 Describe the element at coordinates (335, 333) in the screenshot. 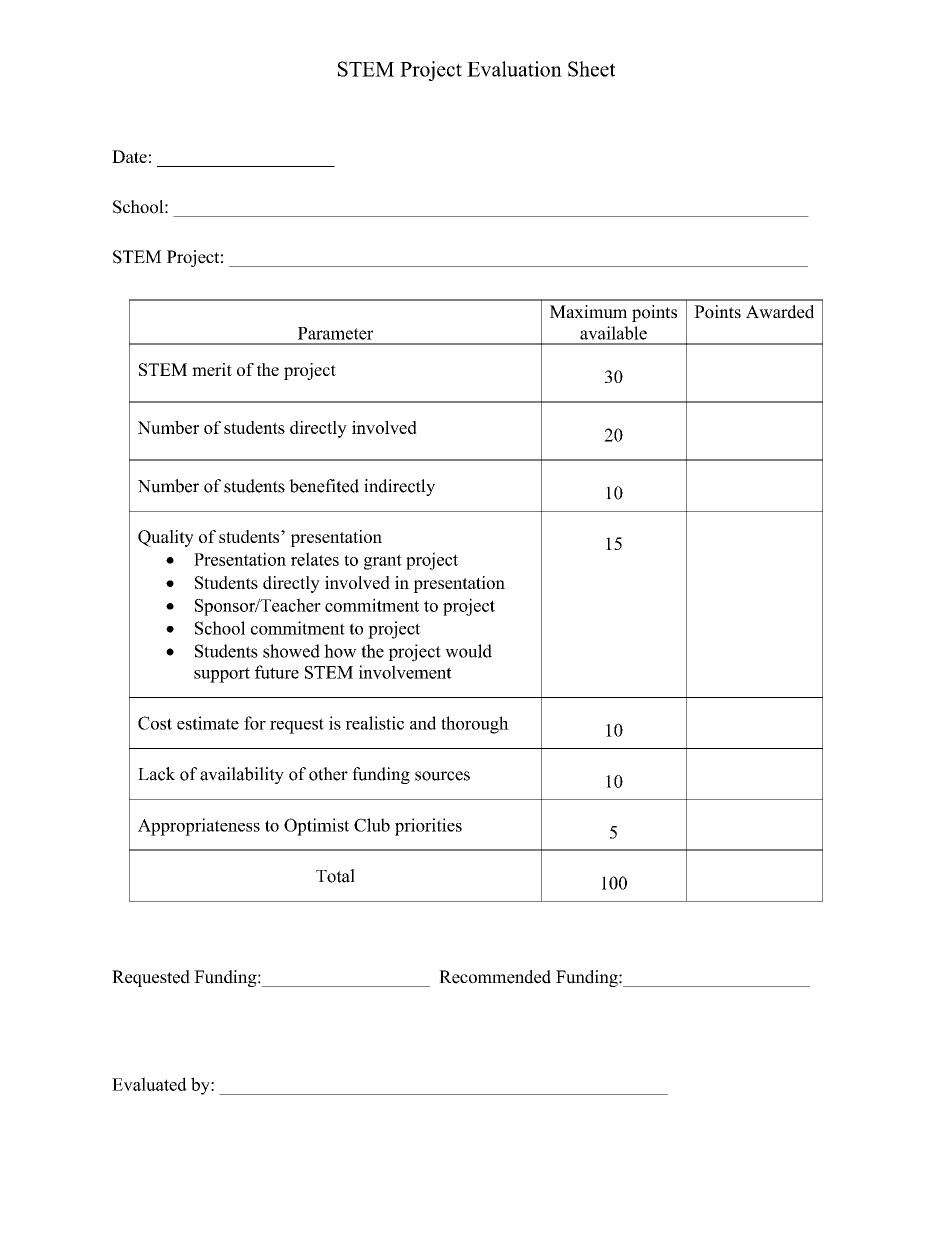

I see `Parameter` at that location.
